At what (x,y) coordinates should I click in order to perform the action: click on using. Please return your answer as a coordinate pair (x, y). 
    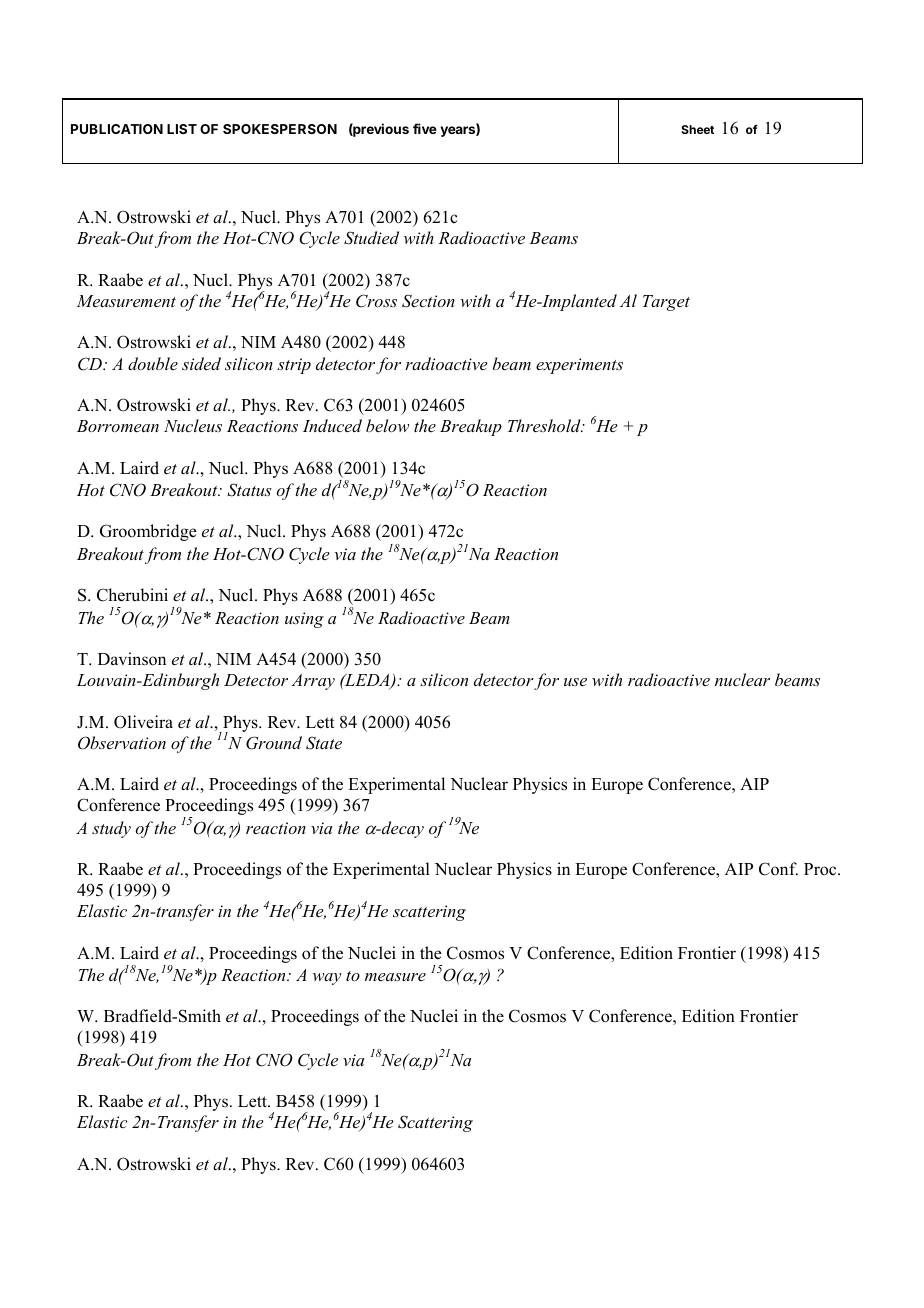
    Looking at the image, I should click on (304, 620).
